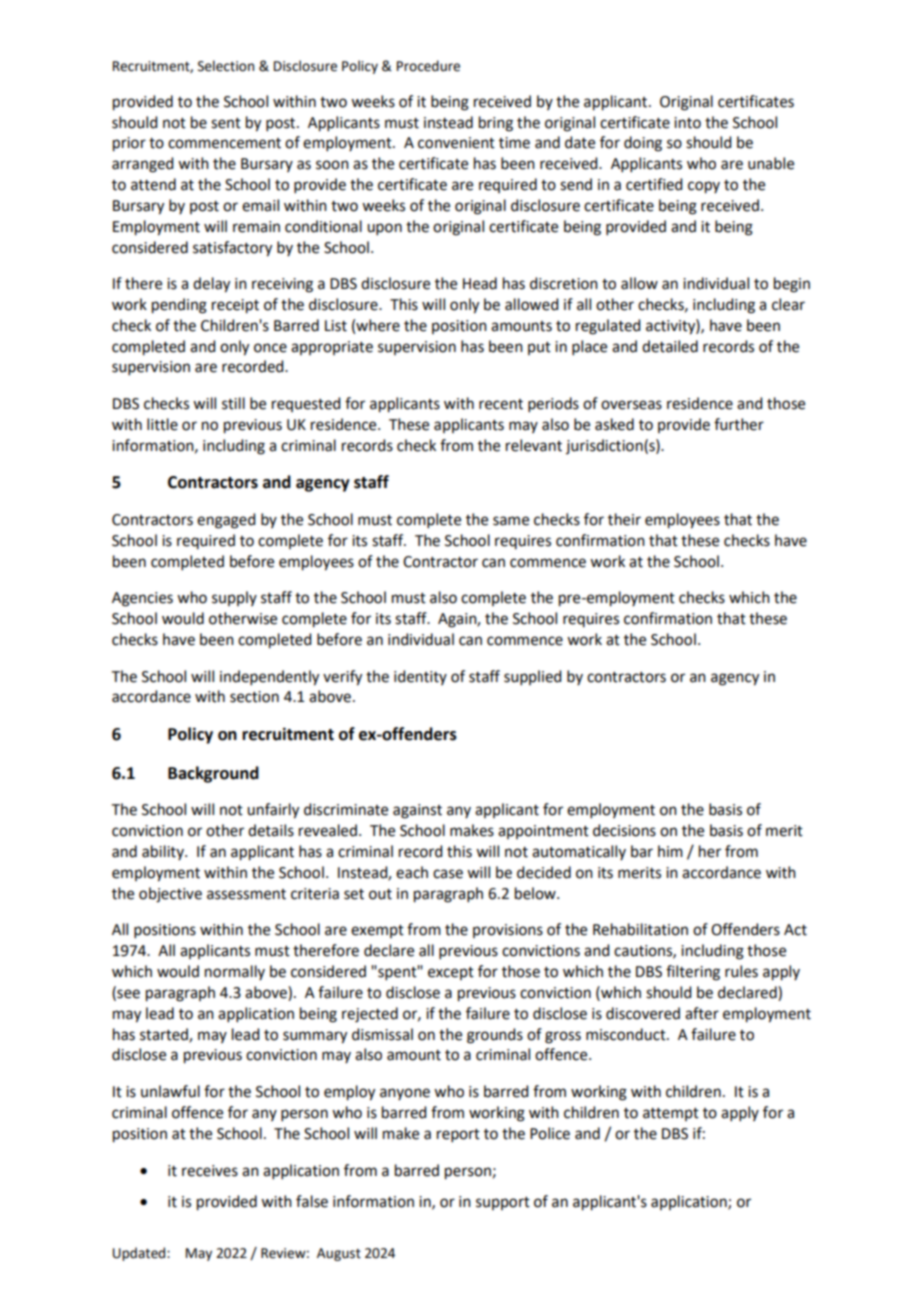 Image resolution: width=924 pixels, height=1308 pixels. Describe the element at coordinates (503, 1203) in the document. I see `support` at that location.
